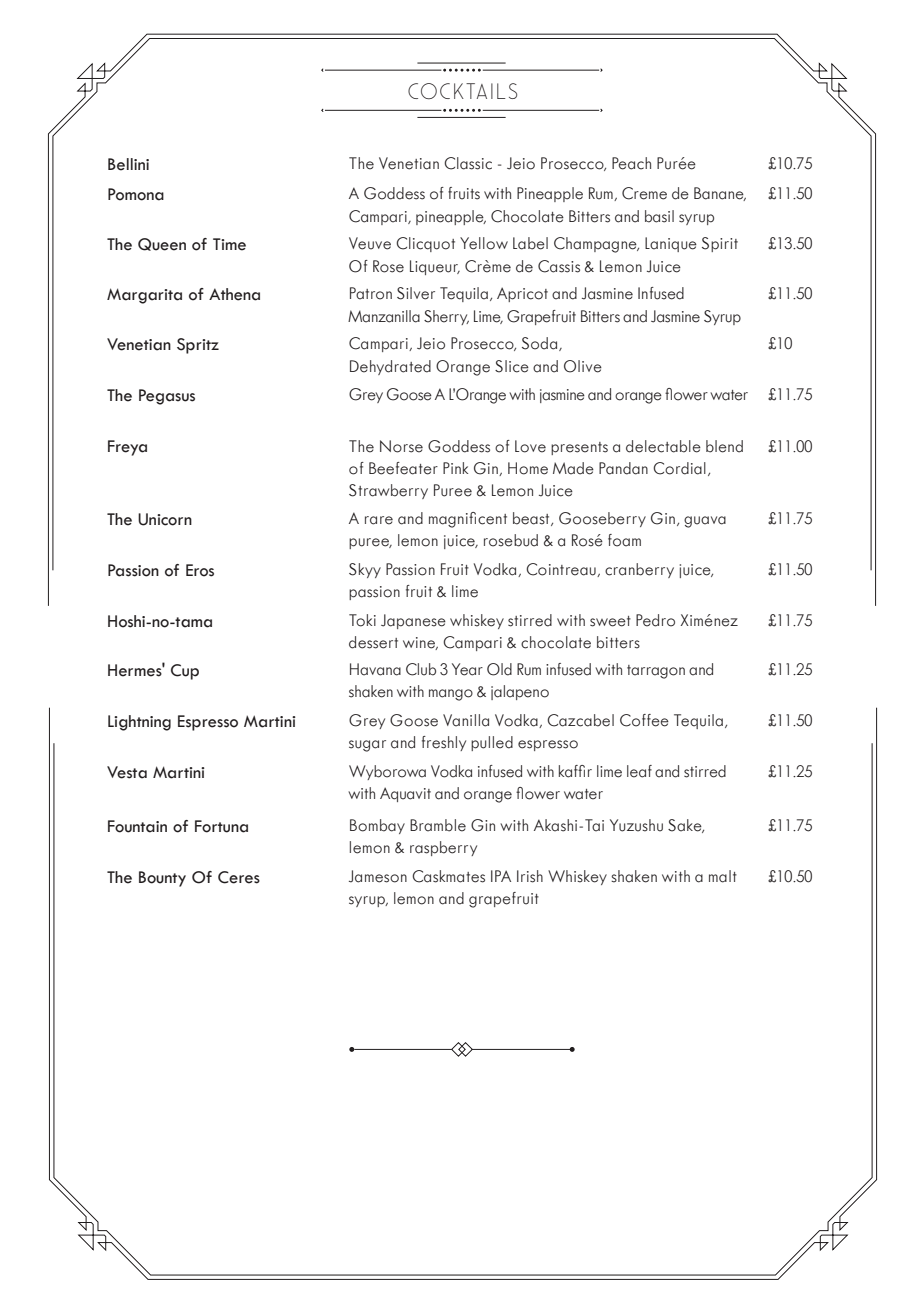  What do you see at coordinates (631, 163) in the screenshot?
I see `Peach` at bounding box center [631, 163].
